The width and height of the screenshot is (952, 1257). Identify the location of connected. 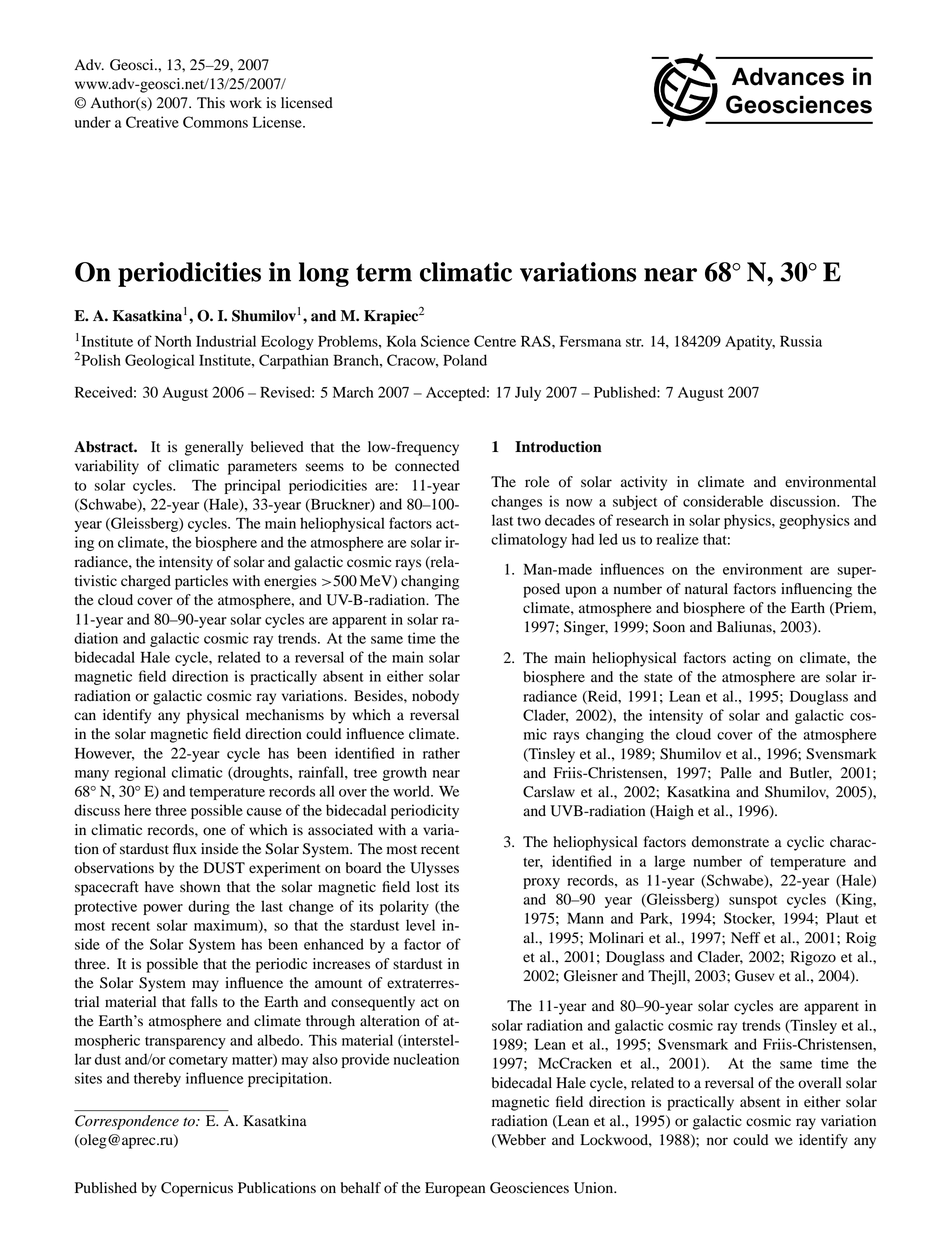
(427, 466).
